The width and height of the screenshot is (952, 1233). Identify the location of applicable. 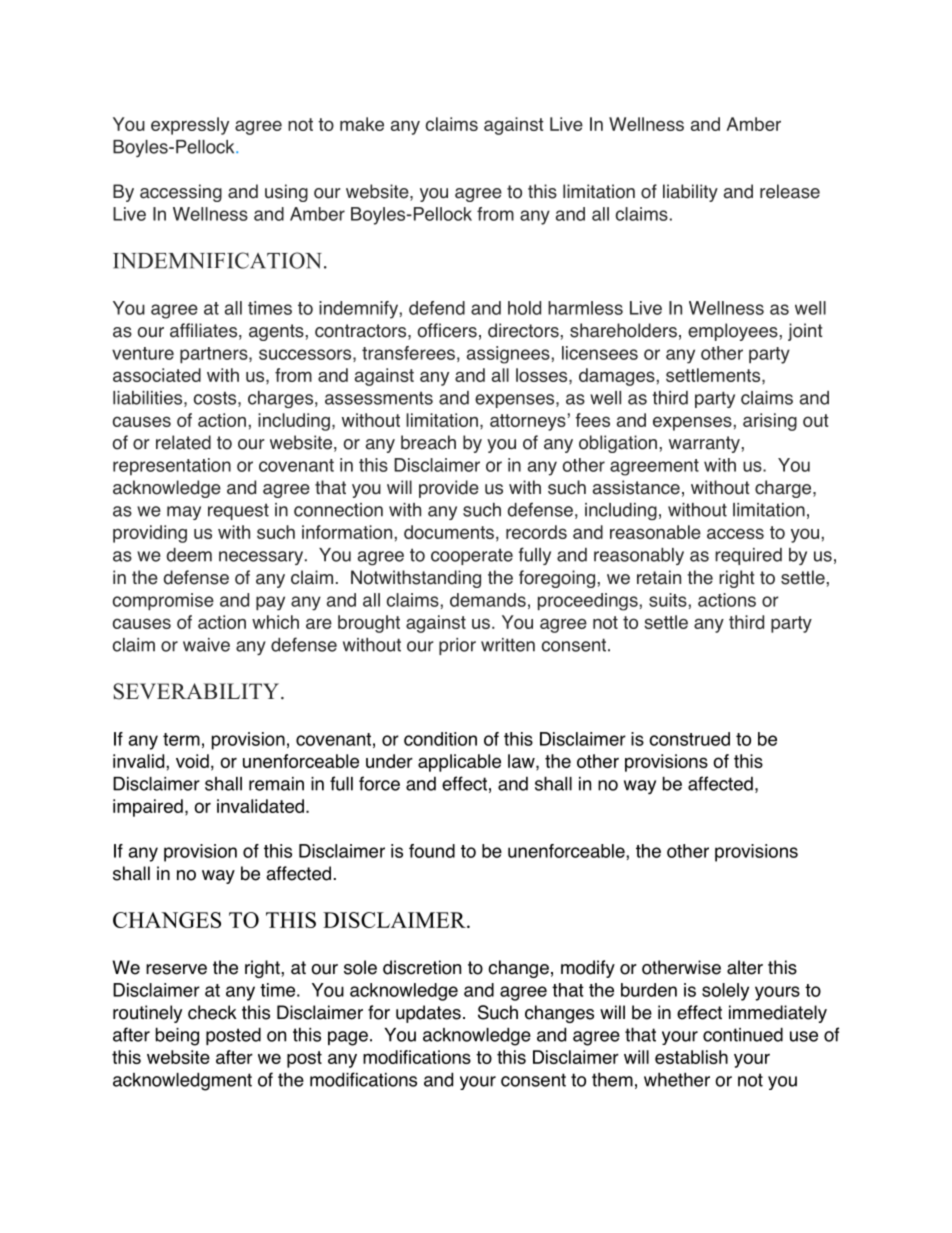
(459, 763).
